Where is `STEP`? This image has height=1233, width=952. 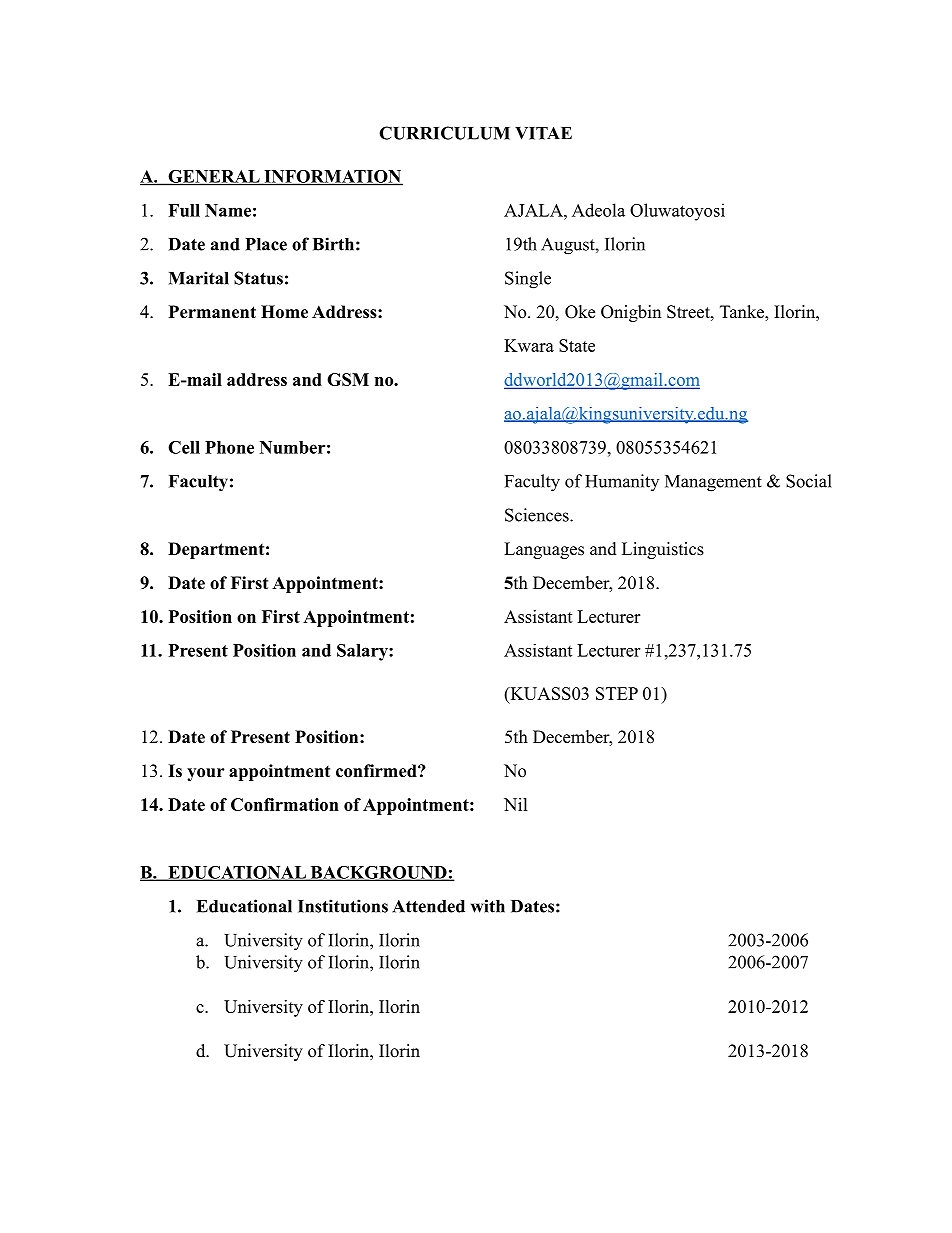
STEP is located at coordinates (617, 693).
